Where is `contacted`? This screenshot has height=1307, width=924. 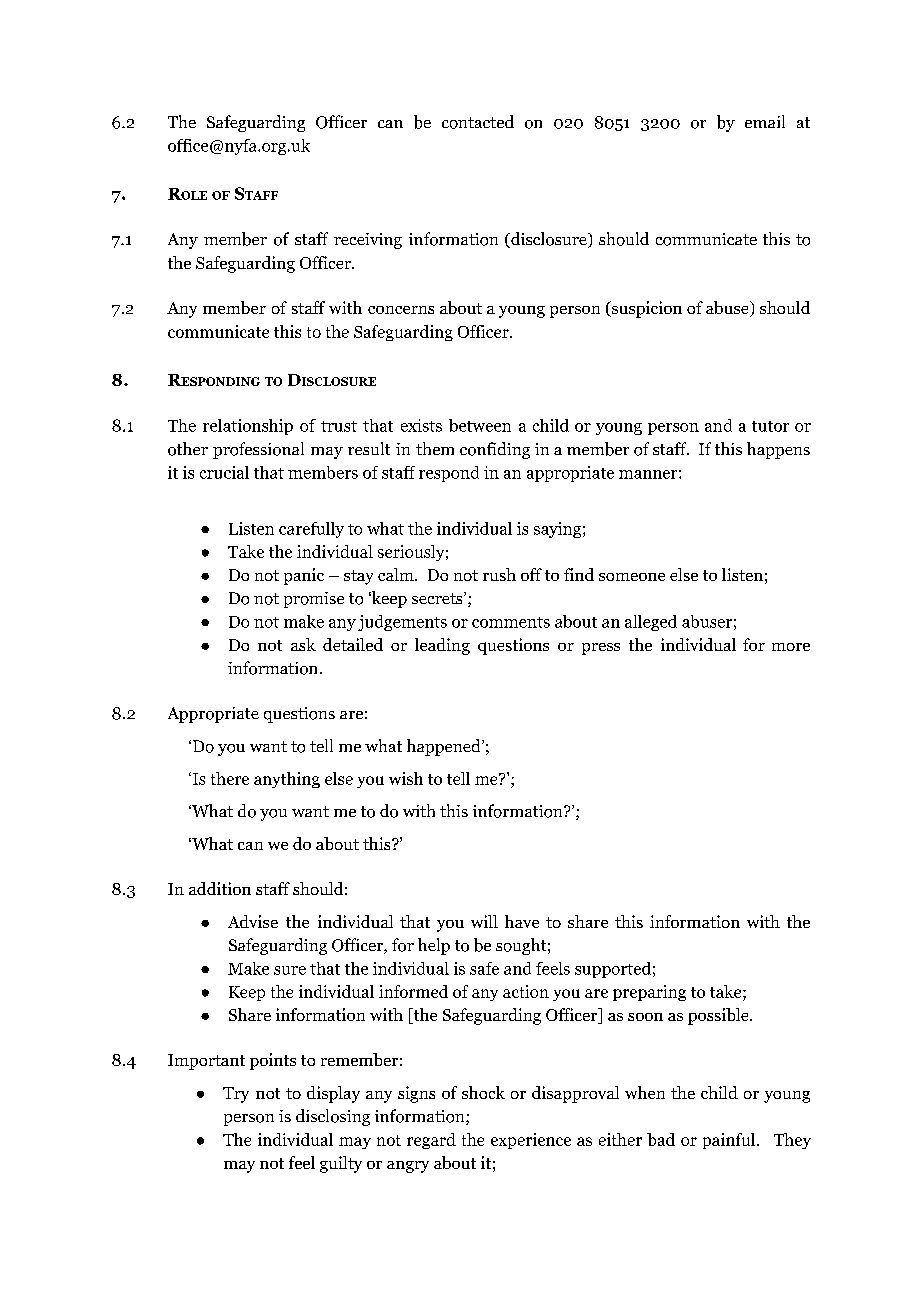
contacted is located at coordinates (478, 122).
